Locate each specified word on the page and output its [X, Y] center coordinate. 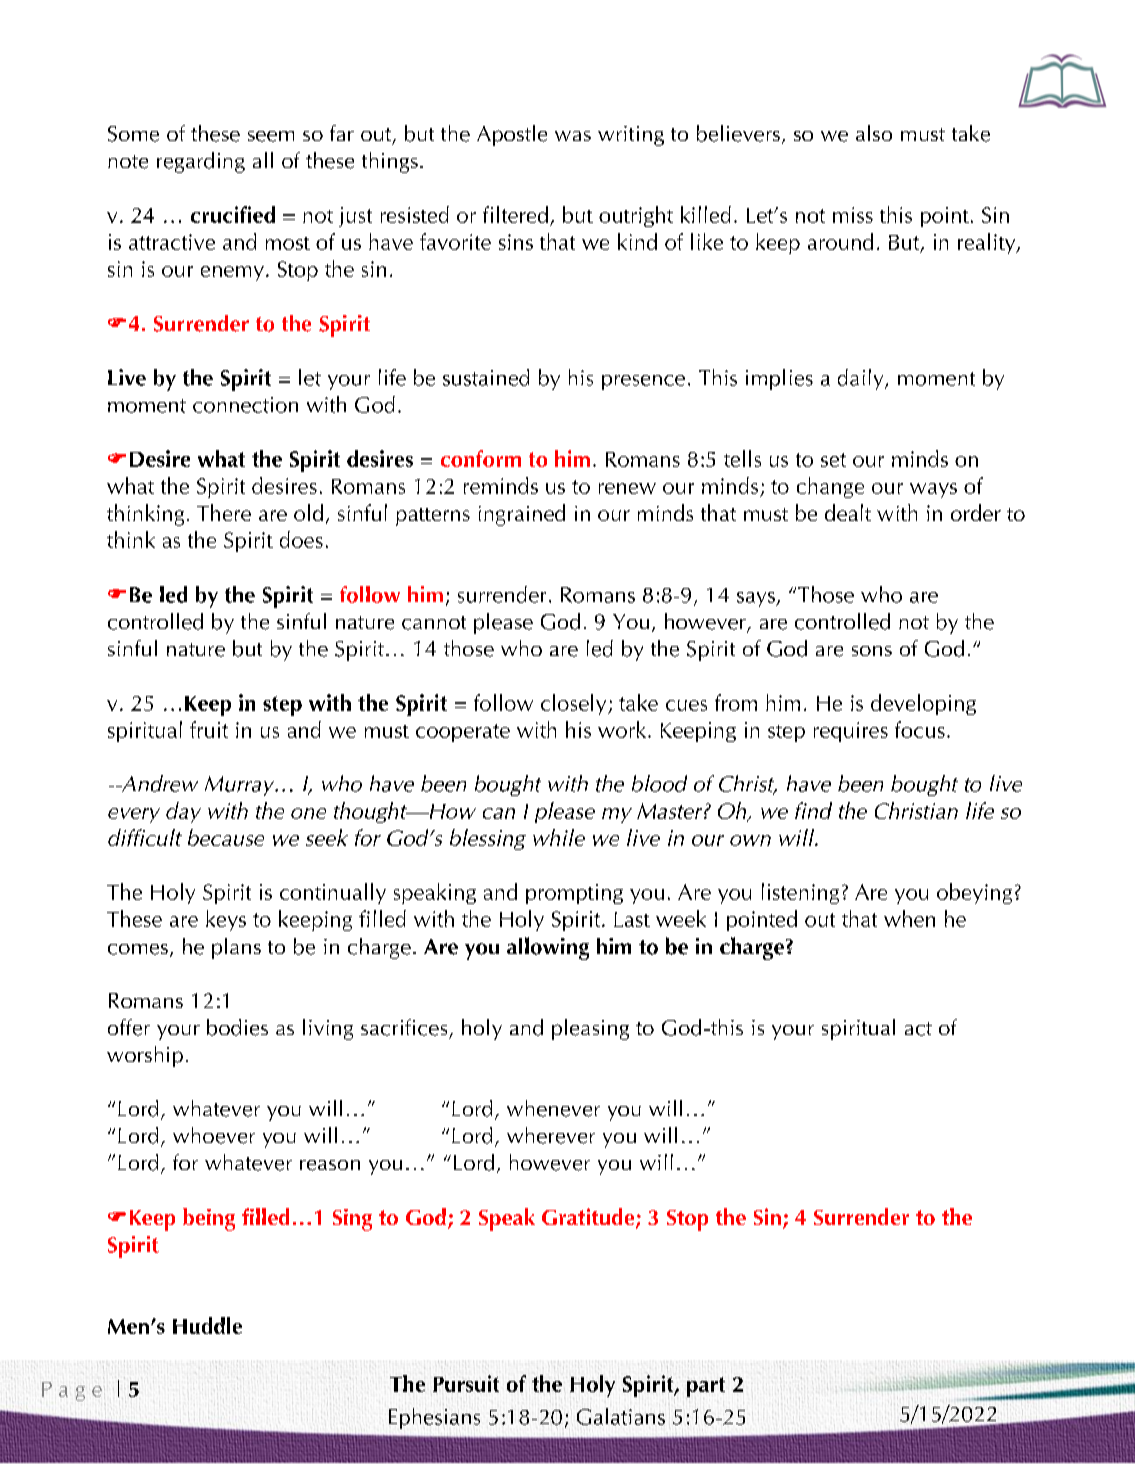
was [573, 136]
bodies [237, 1027]
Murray [241, 786]
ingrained [522, 515]
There [224, 512]
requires [851, 732]
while [559, 837]
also [874, 133]
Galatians [621, 1416]
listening [800, 893]
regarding [201, 162]
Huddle [207, 1325]
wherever [551, 1135]
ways [933, 490]
